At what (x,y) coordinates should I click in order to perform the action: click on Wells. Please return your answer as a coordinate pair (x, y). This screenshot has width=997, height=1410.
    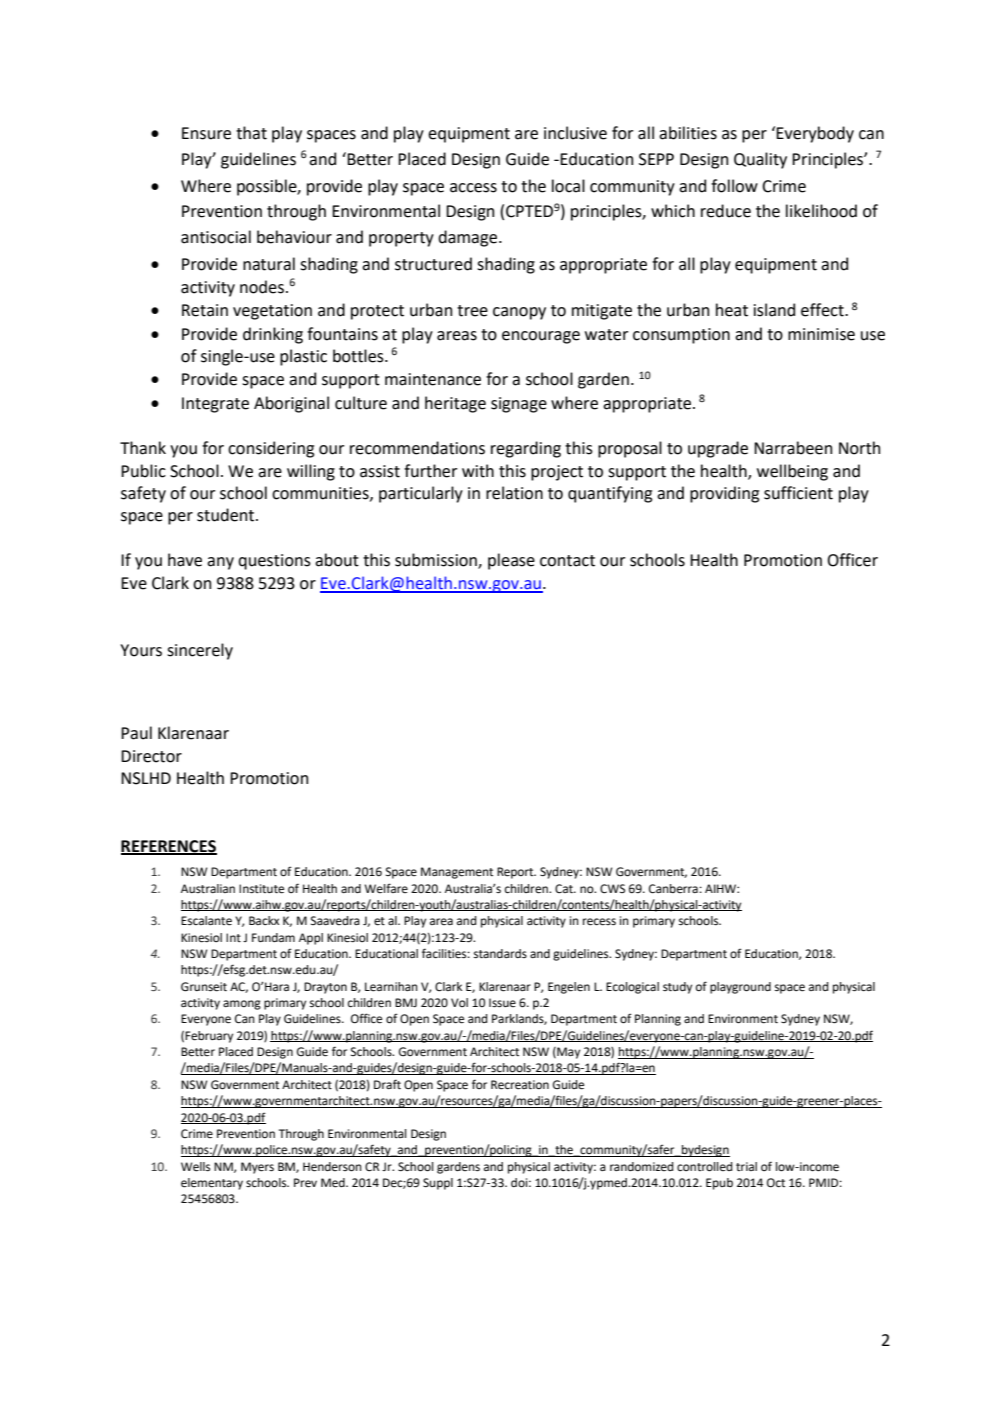
    Looking at the image, I should click on (195, 1167).
